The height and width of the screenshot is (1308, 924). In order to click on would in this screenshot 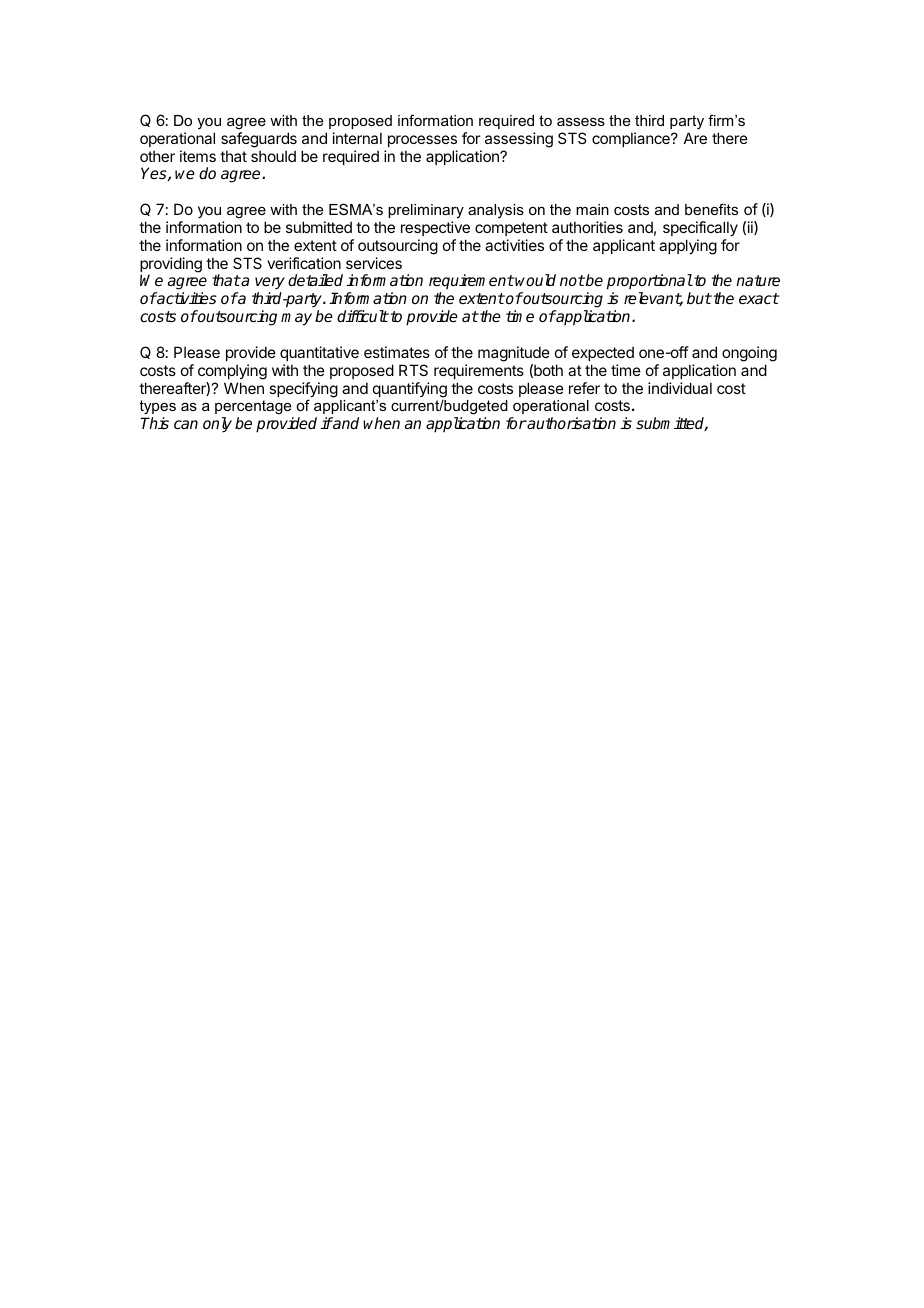, I will do `click(535, 280)`.
